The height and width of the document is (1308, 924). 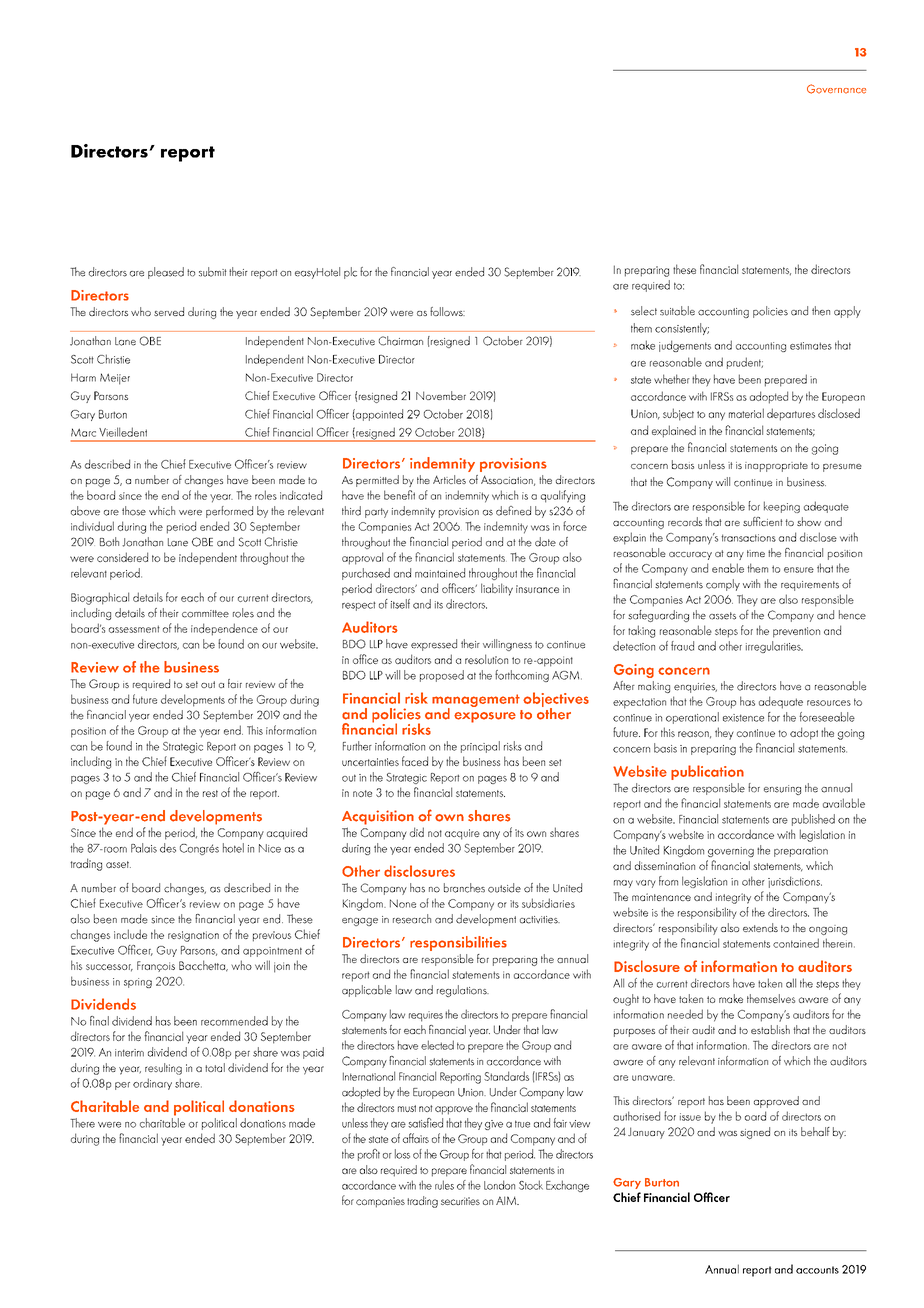 What do you see at coordinates (134, 511) in the document?
I see `those` at bounding box center [134, 511].
